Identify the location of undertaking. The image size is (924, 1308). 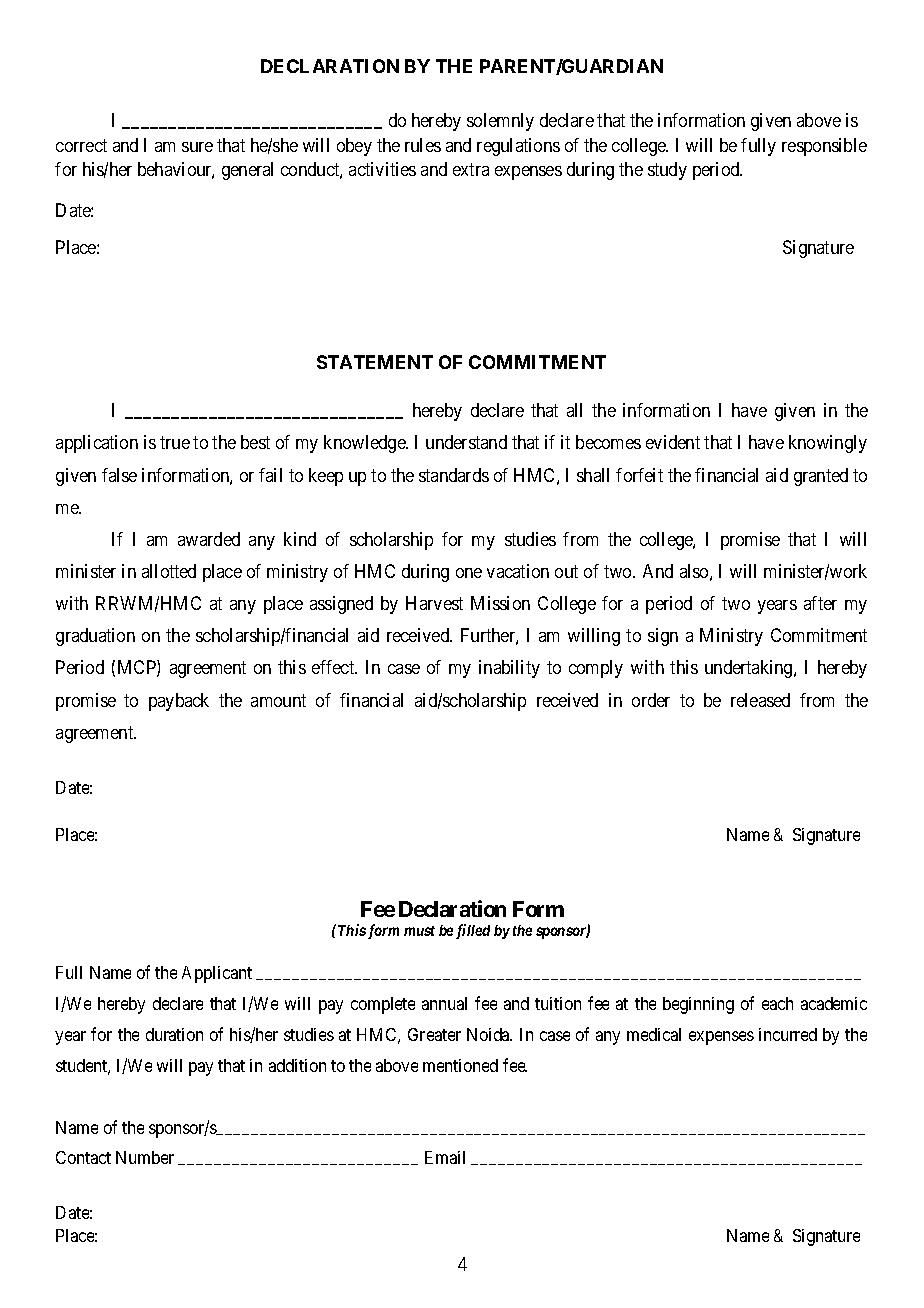
(750, 669).
